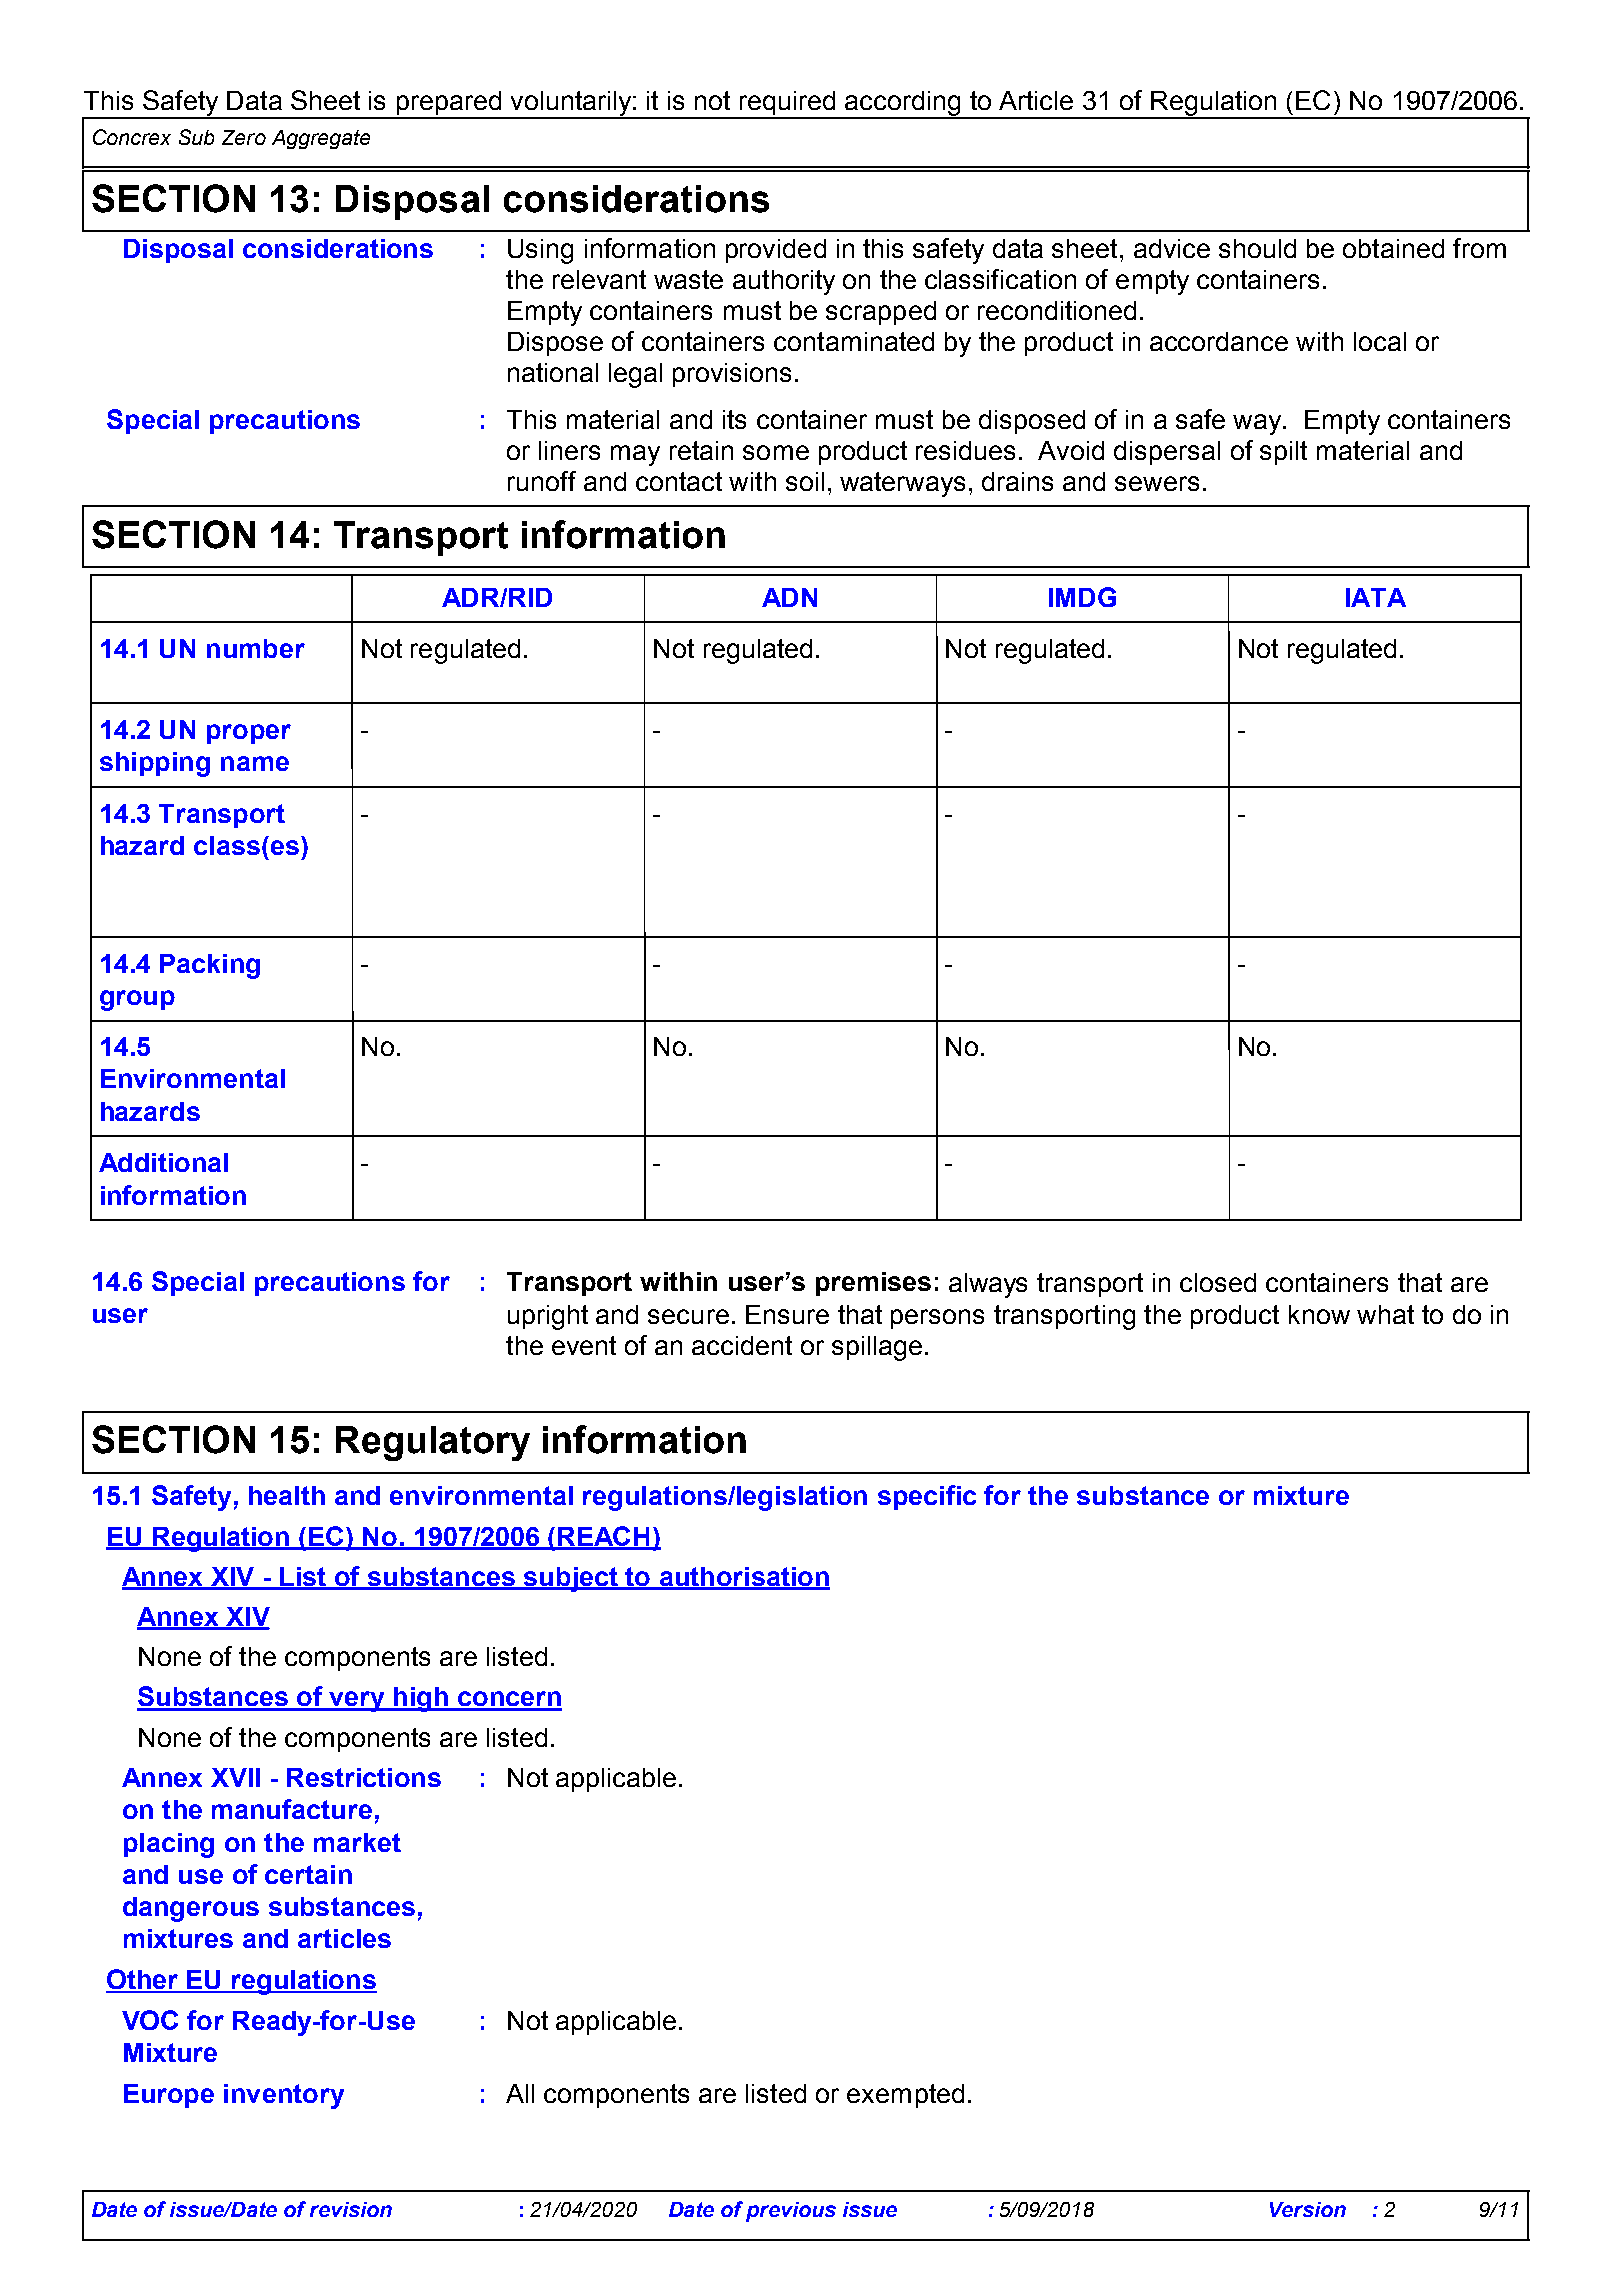 This image has width=1623, height=2296. What do you see at coordinates (789, 597) in the image?
I see `ADN` at bounding box center [789, 597].
